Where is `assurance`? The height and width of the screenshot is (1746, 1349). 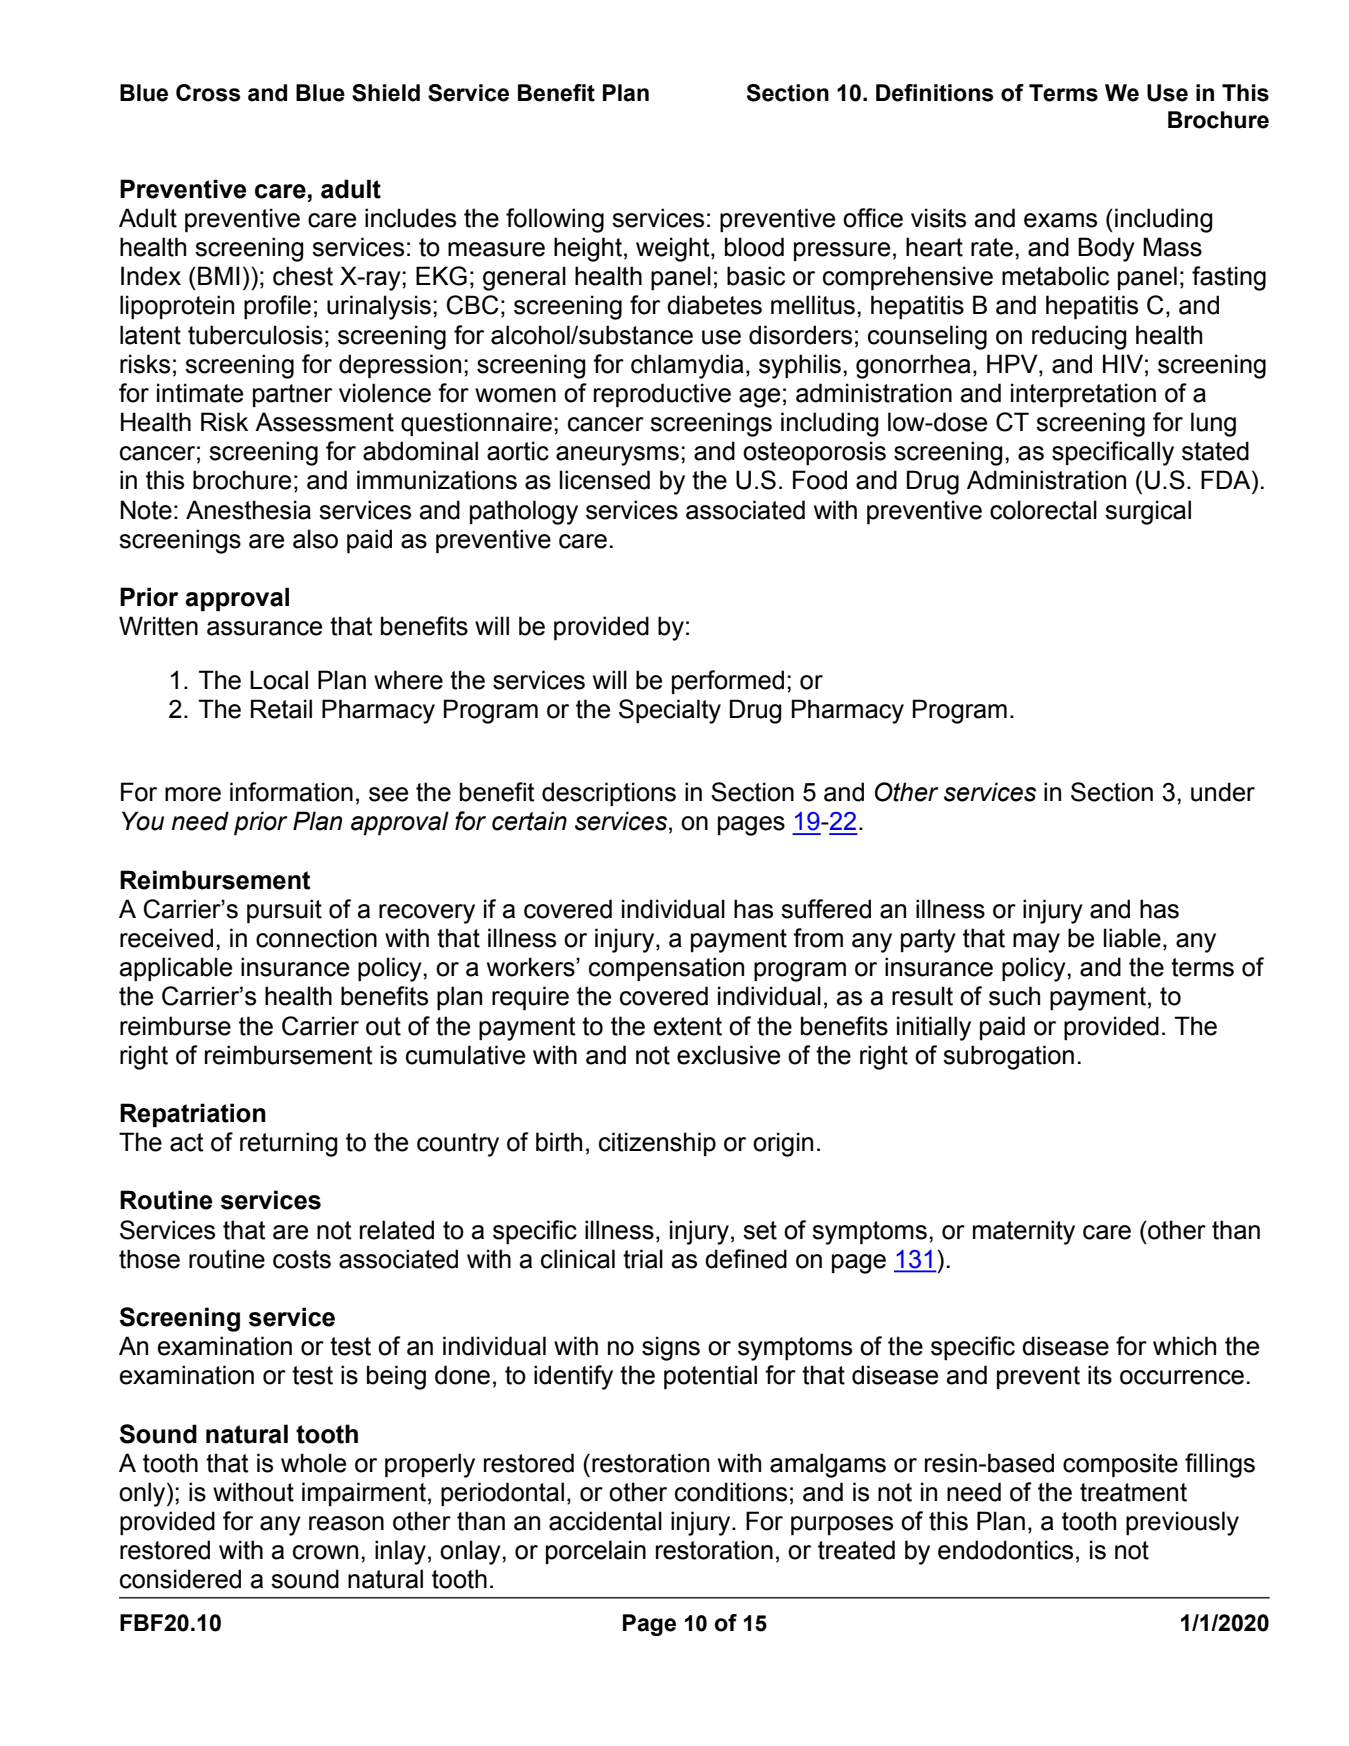
assurance is located at coordinates (264, 628).
